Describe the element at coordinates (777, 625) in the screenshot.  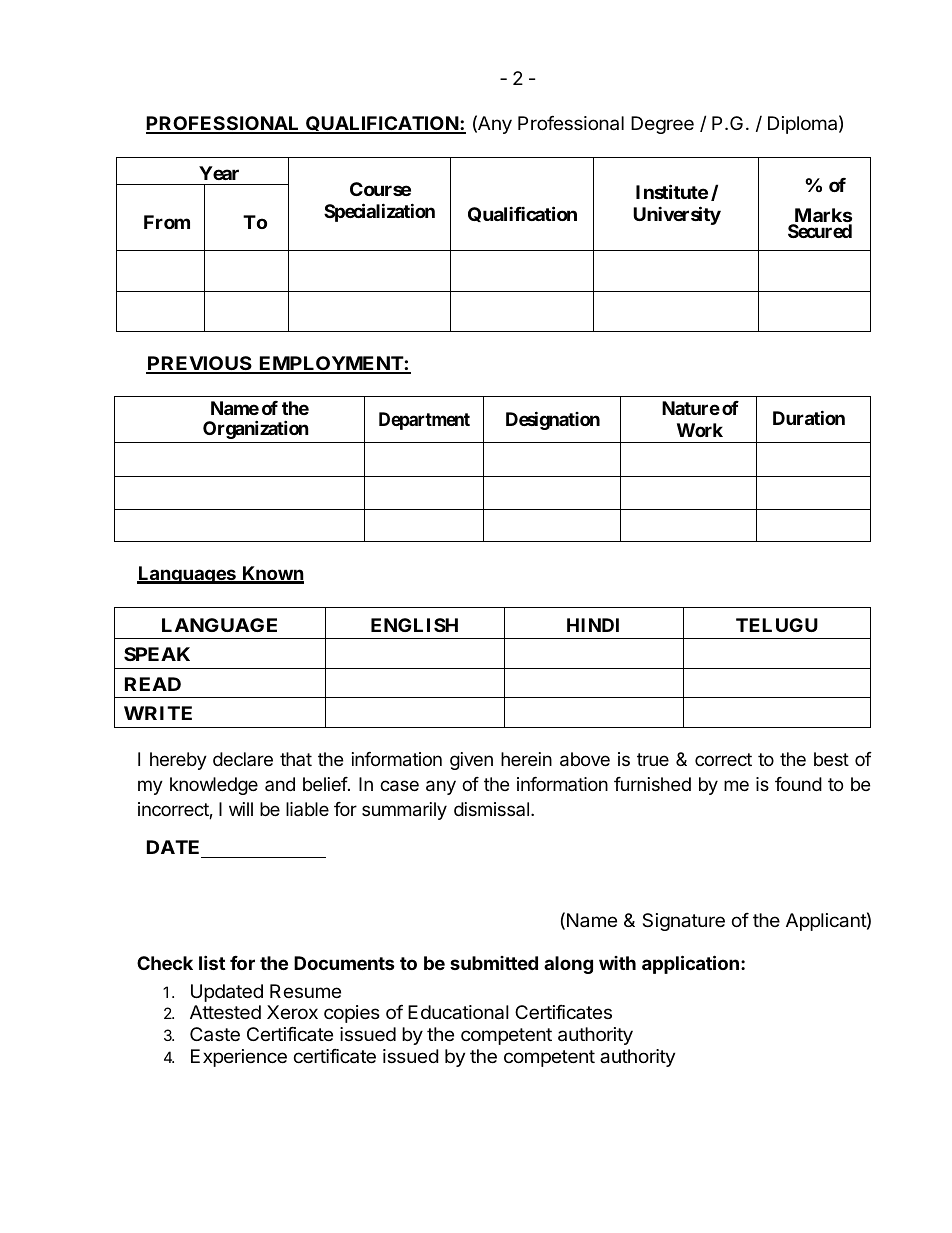
I see `TELUGU` at that location.
